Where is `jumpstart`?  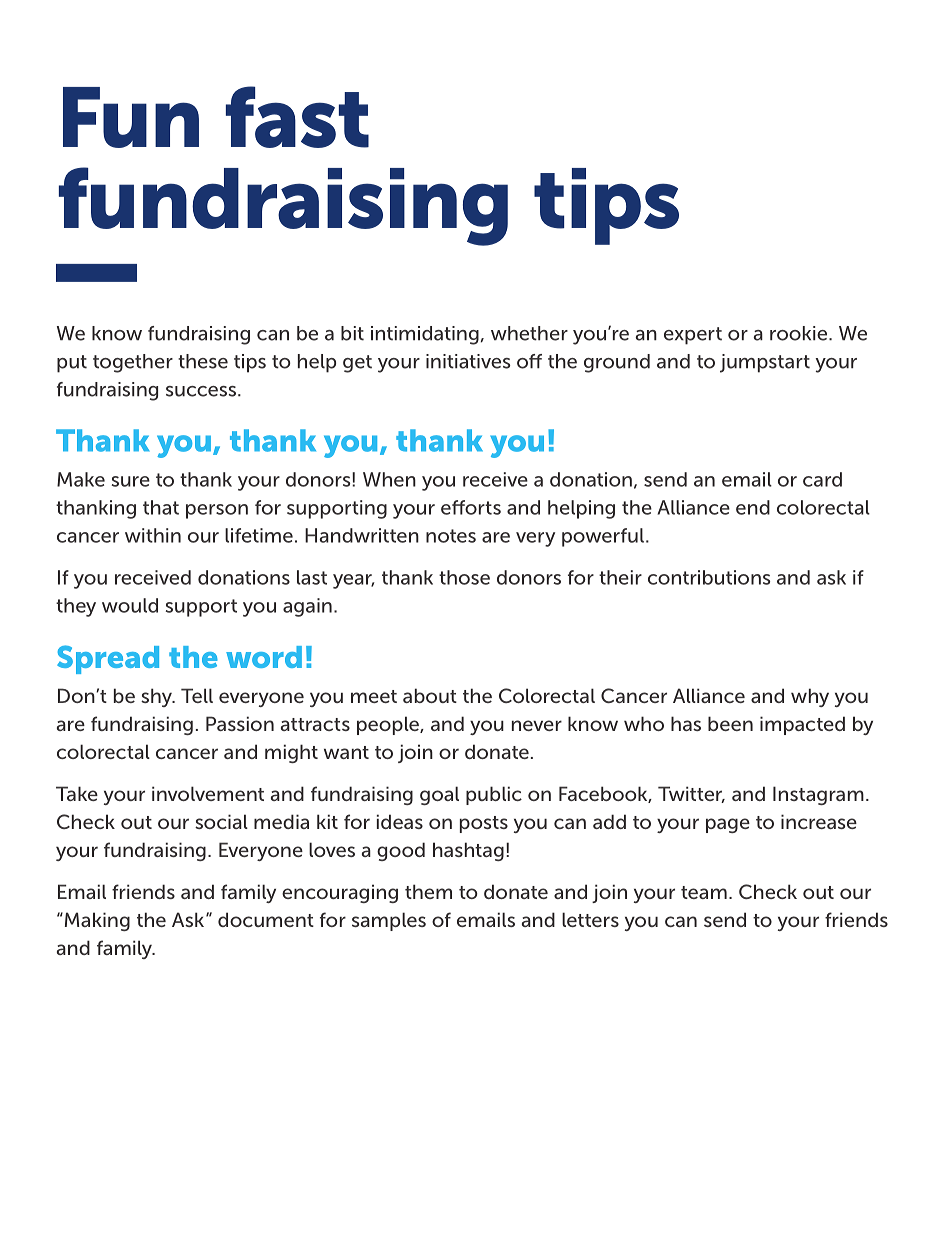
jumpstart is located at coordinates (765, 363).
